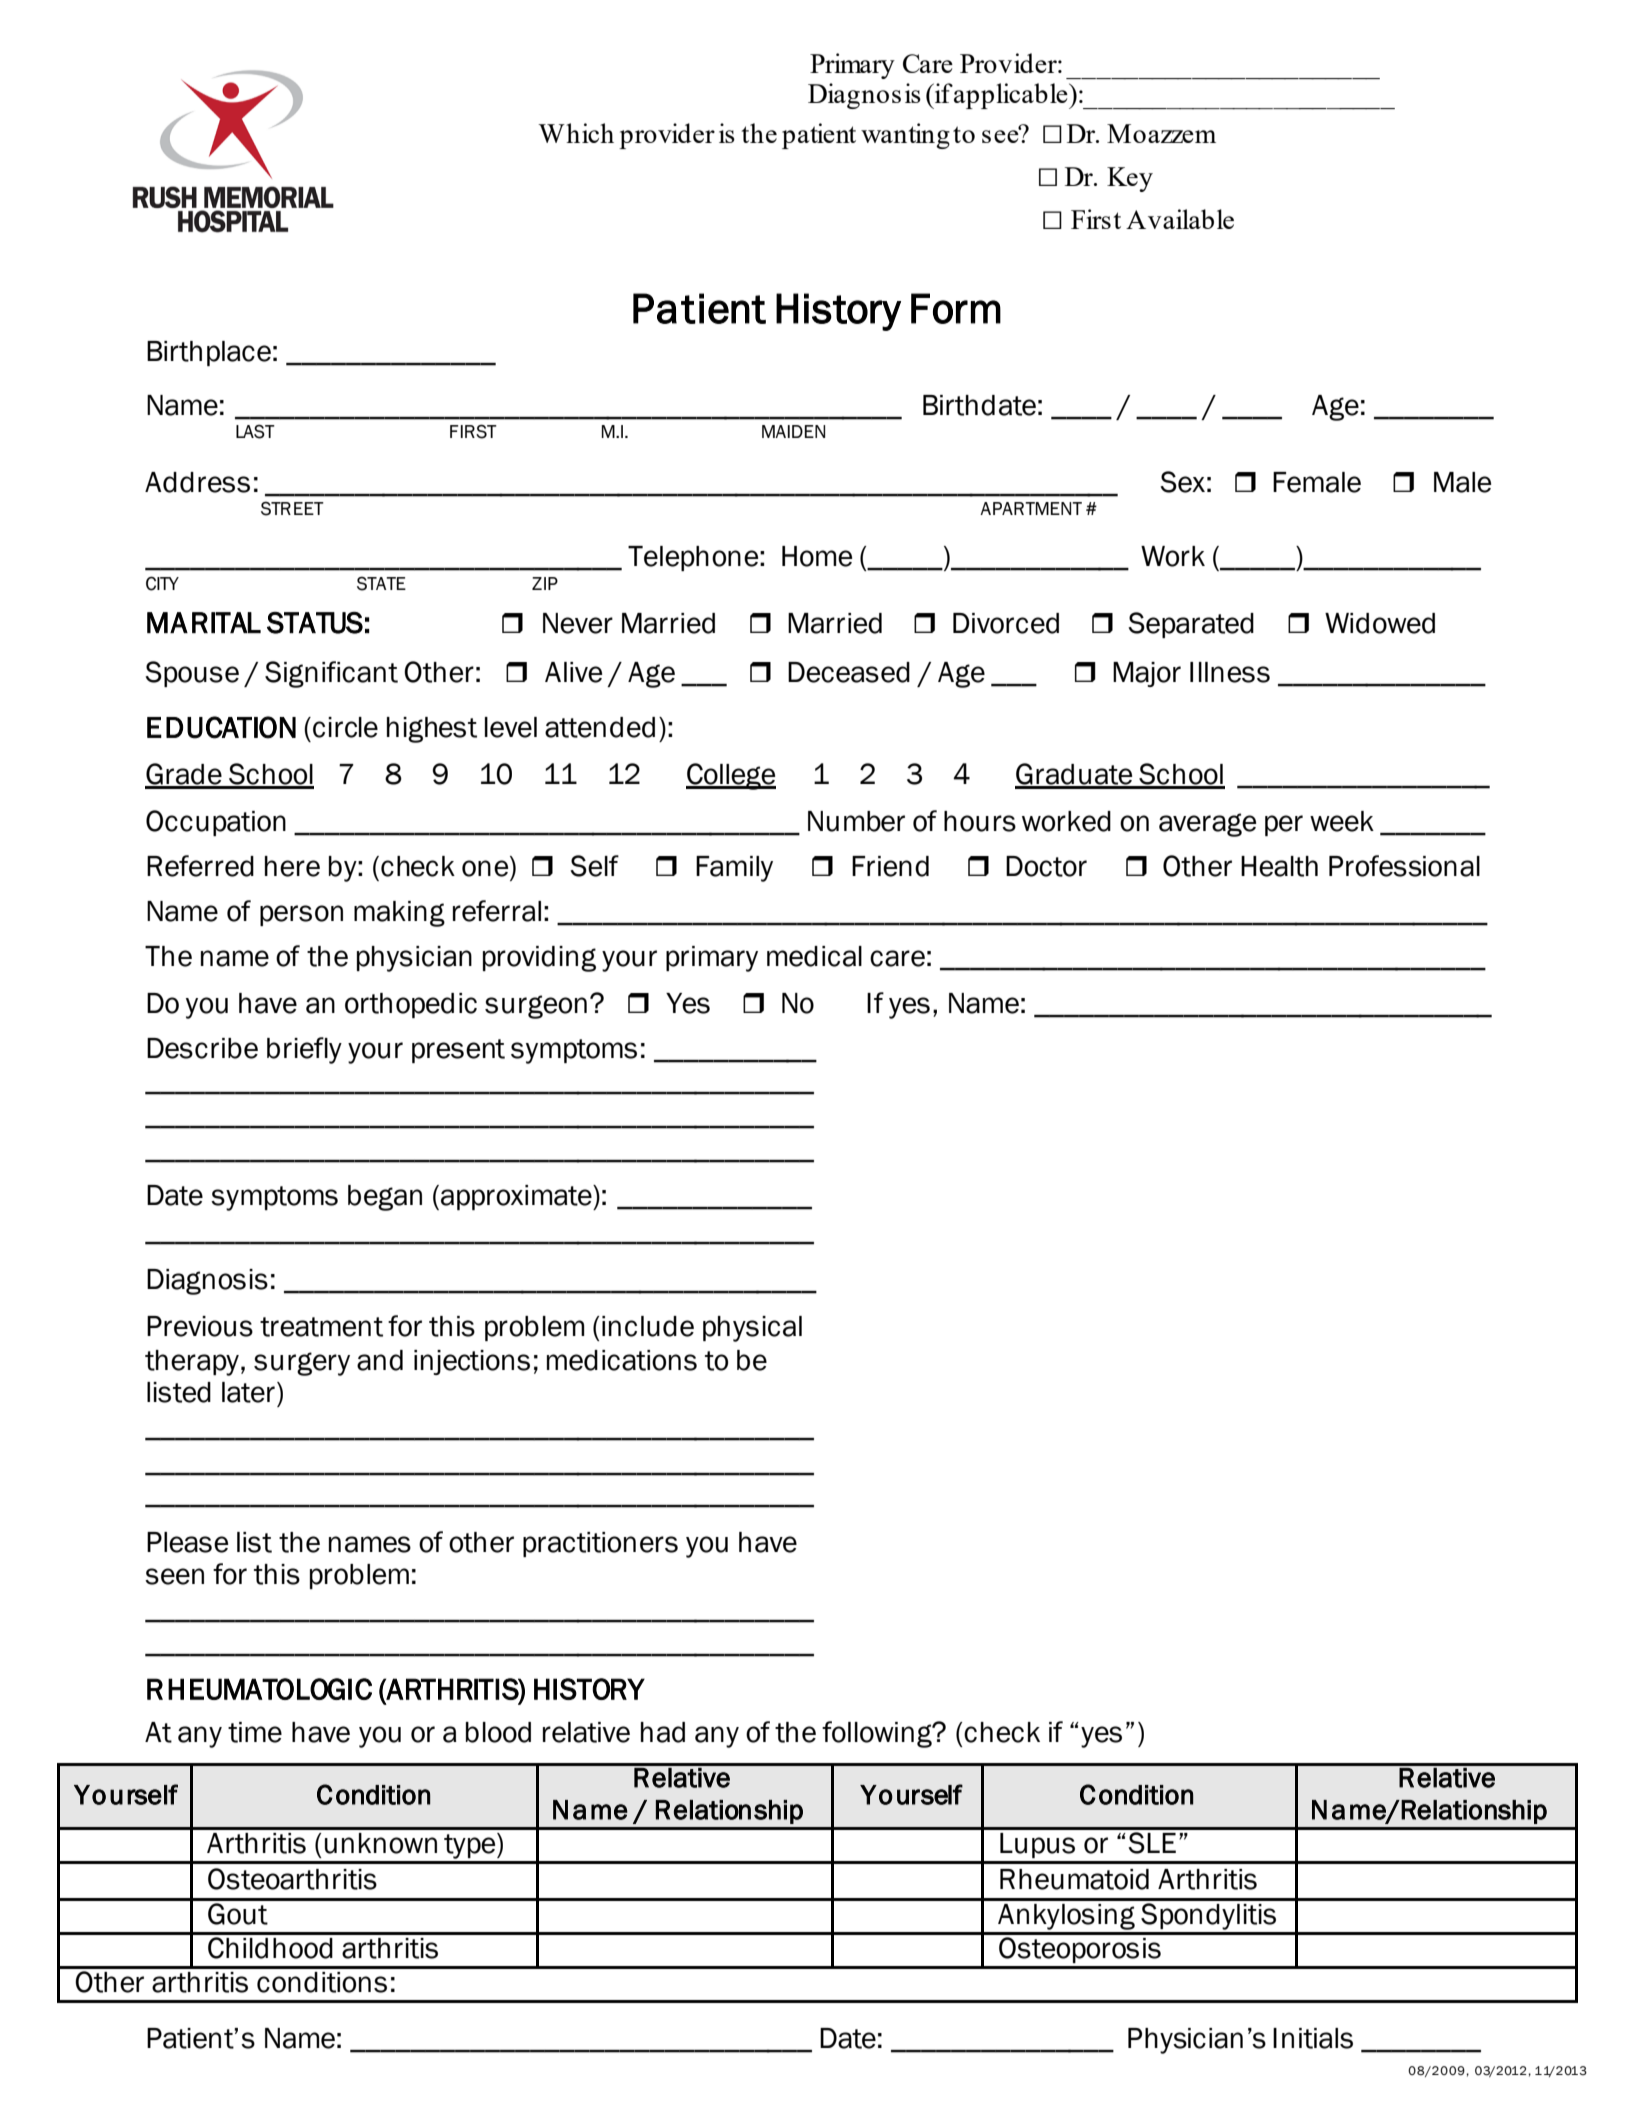 The width and height of the image is (1635, 2116). I want to click on STATUS, so click(315, 623).
